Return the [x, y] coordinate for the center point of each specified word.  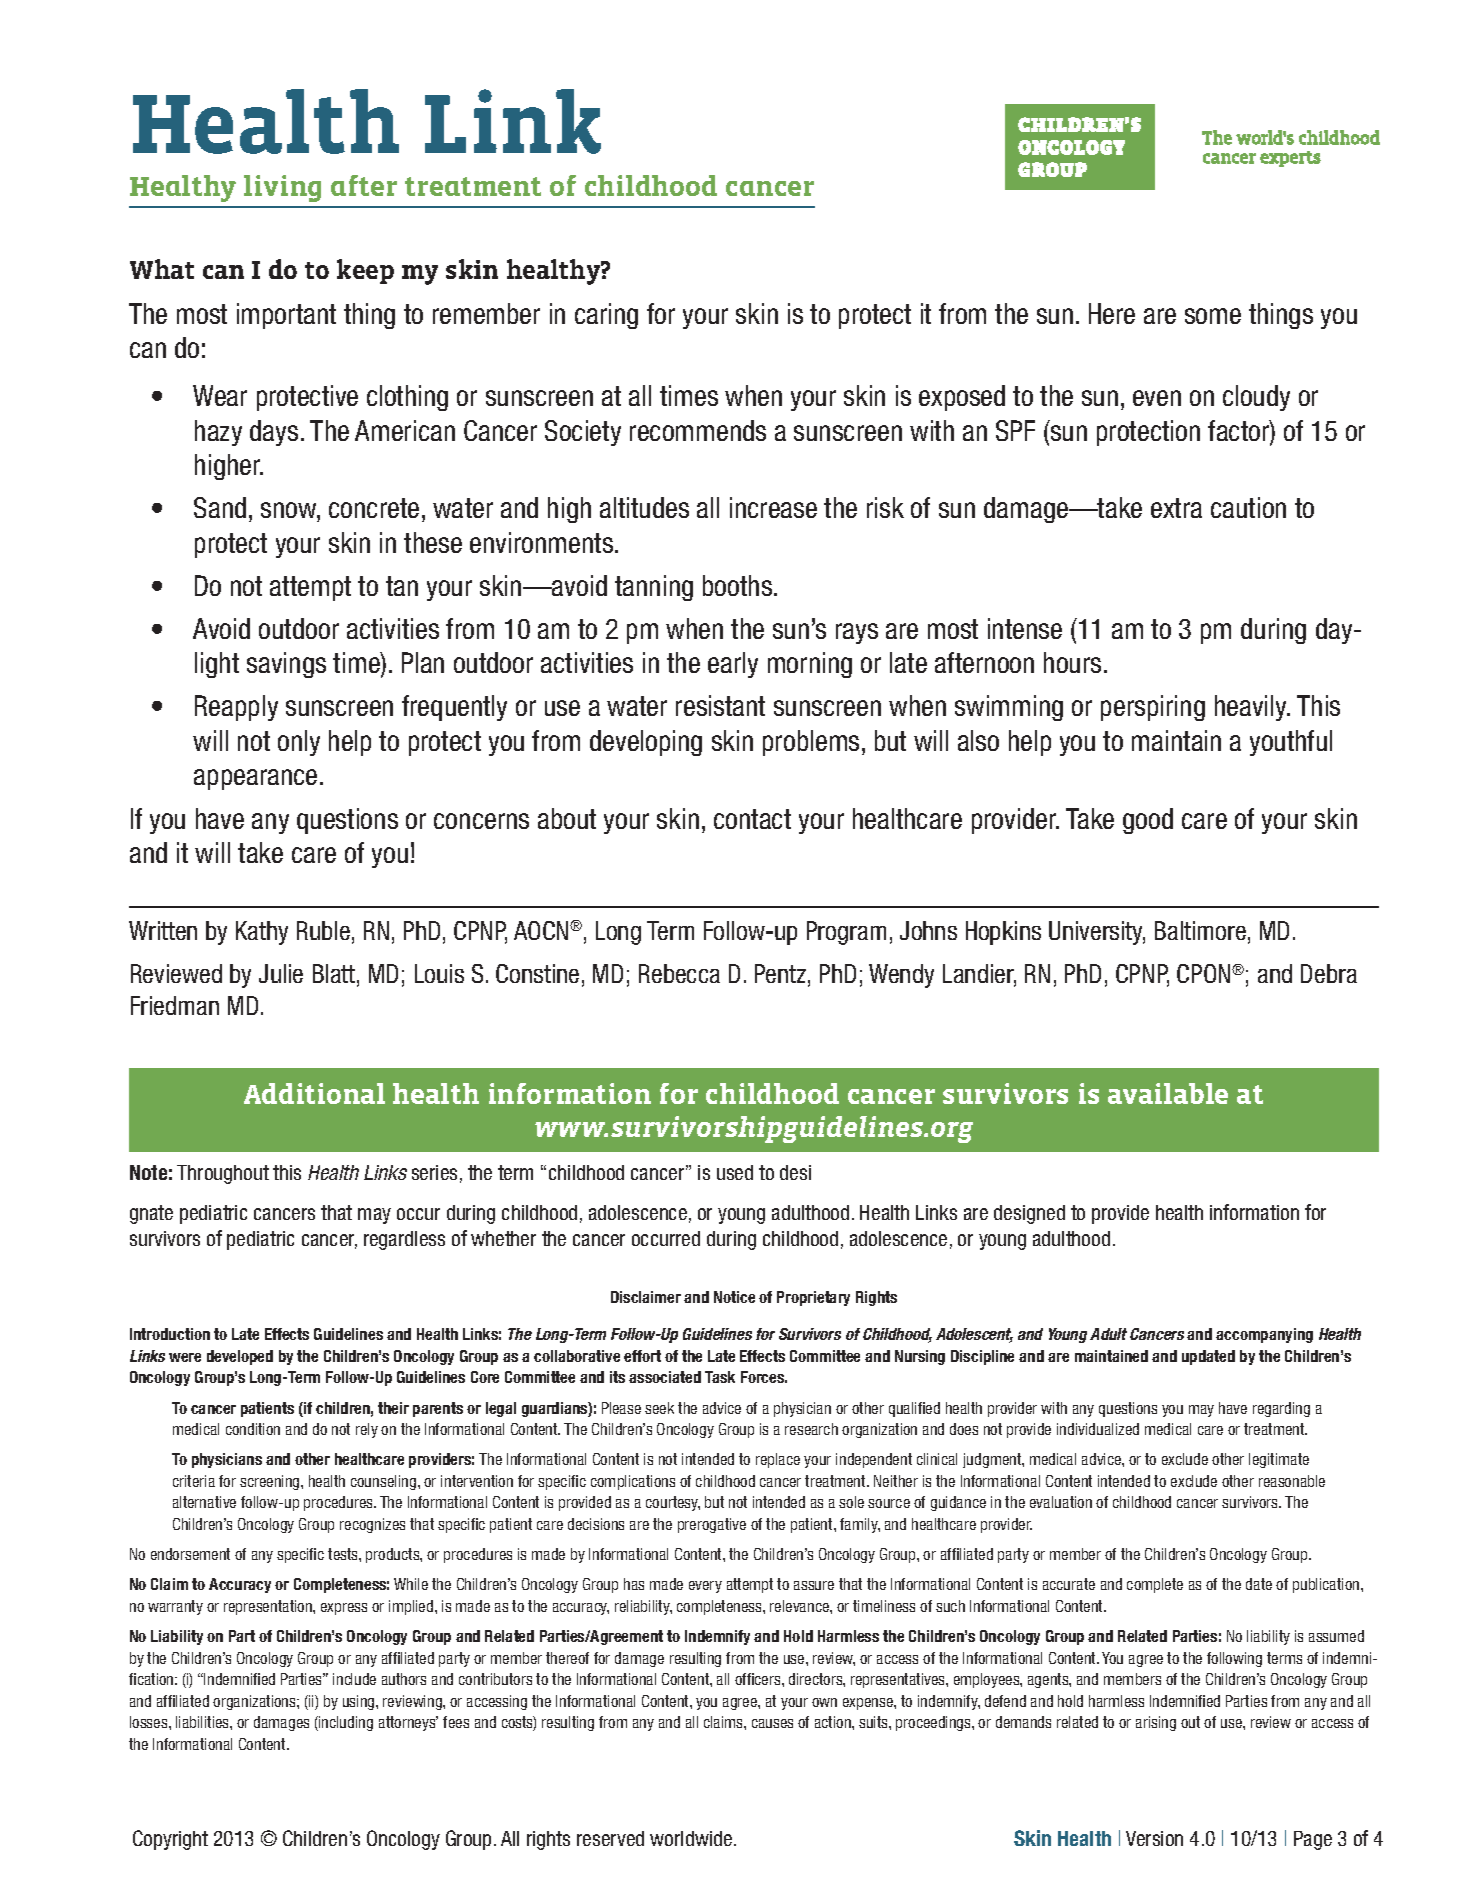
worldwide [692, 1838]
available [1168, 1093]
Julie [281, 973]
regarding [1281, 1409]
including [345, 1723]
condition [253, 1429]
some [1213, 316]
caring [606, 316]
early [733, 665]
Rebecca [679, 973]
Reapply [236, 708]
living [282, 188]
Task [720, 1377]
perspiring [1153, 708]
